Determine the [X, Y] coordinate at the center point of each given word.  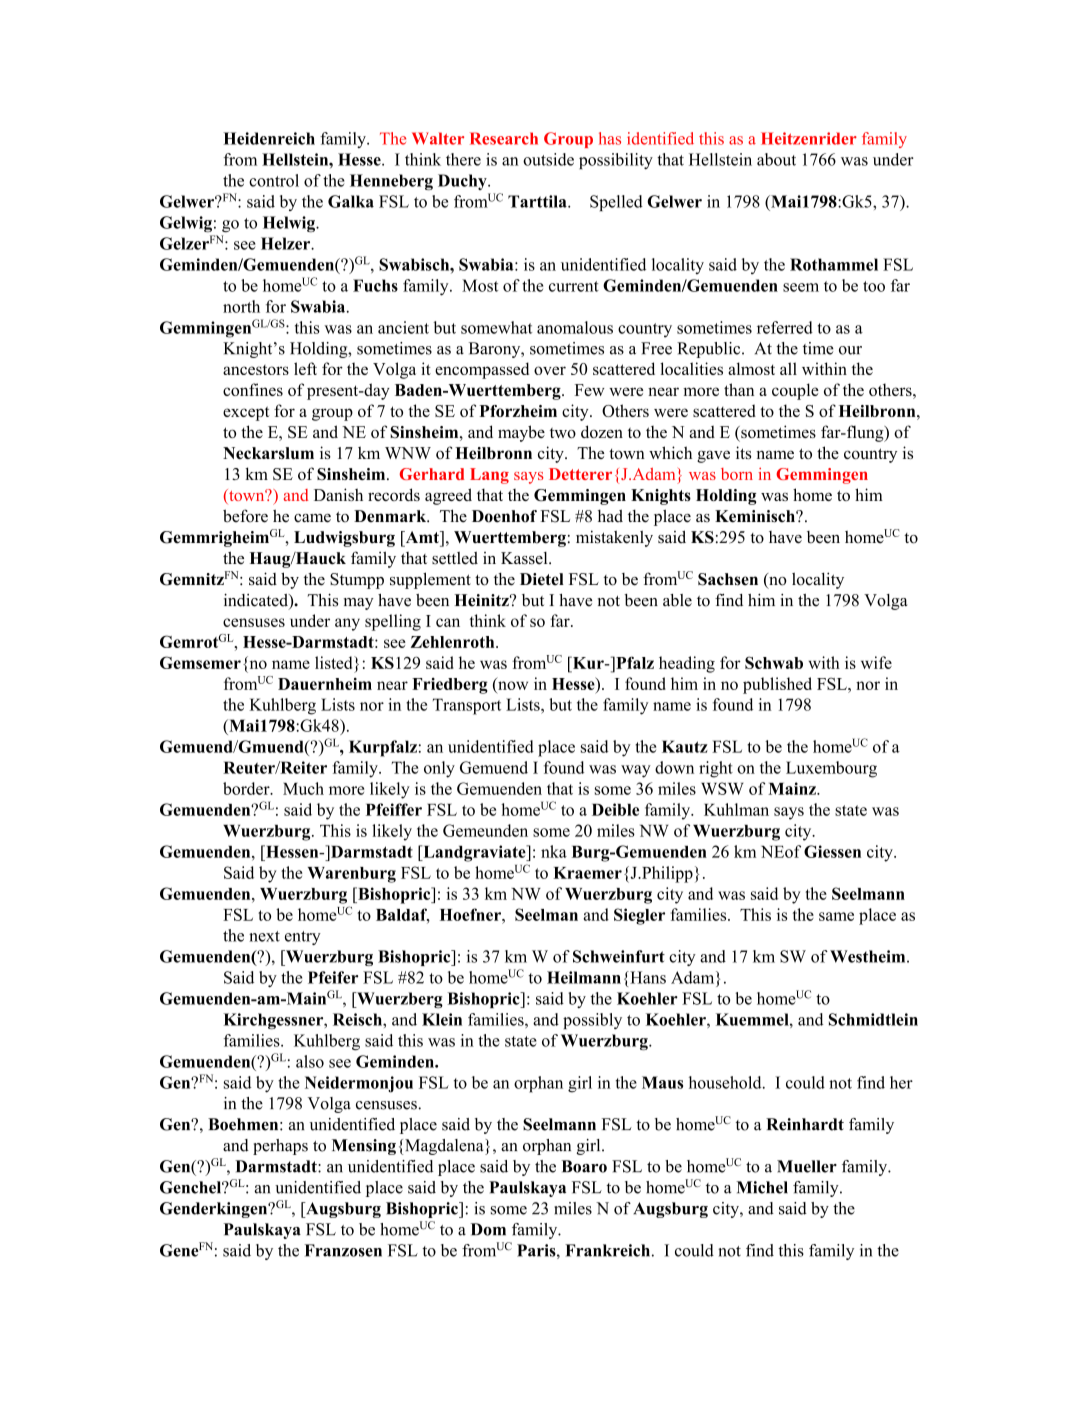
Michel [762, 1187]
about [776, 159]
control [274, 180]
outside [548, 159]
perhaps [280, 1147]
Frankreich [607, 1250]
